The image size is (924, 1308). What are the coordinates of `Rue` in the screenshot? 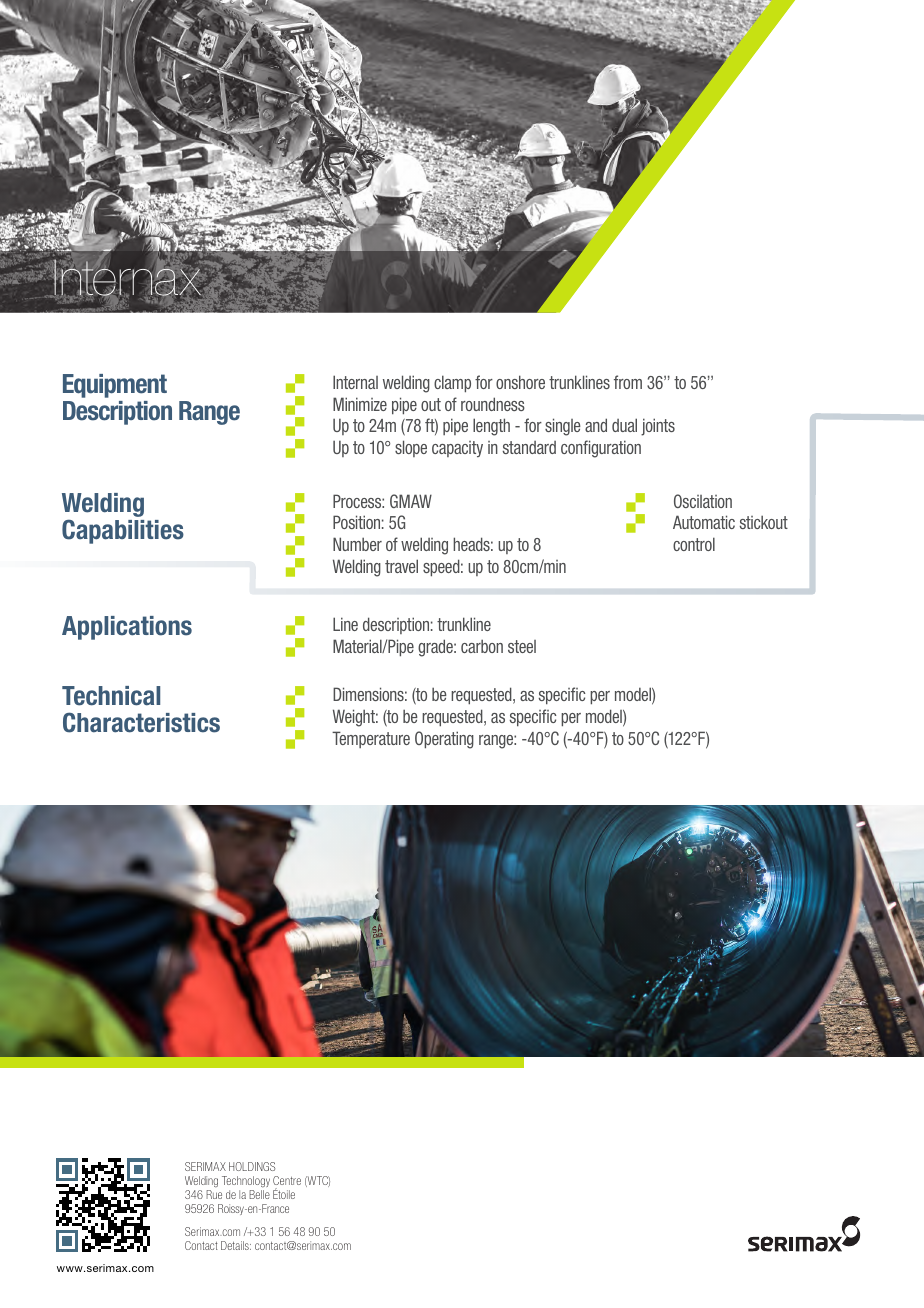 It's located at (214, 1194).
